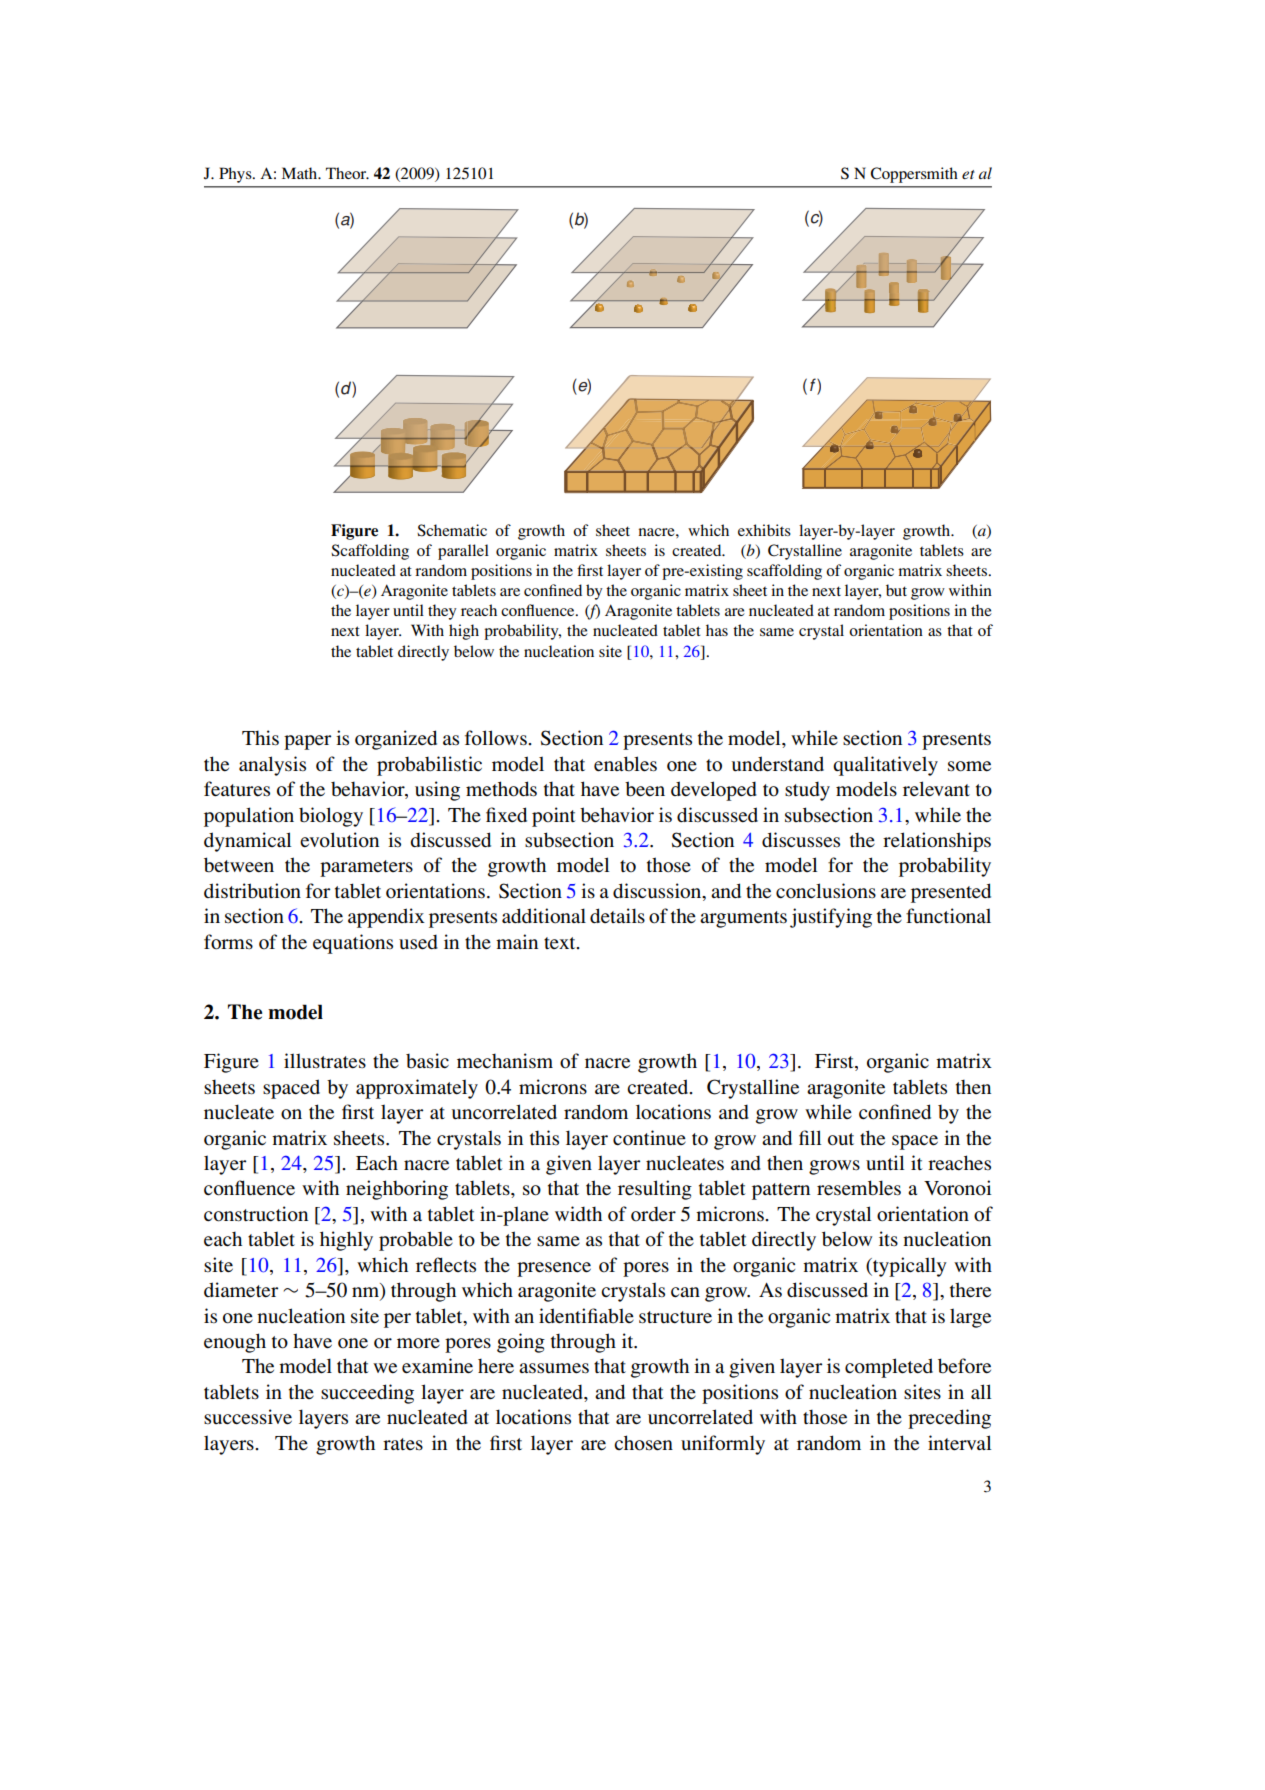 This image has height=1790, width=1265. Describe the element at coordinates (717, 630) in the image. I see `has` at that location.
